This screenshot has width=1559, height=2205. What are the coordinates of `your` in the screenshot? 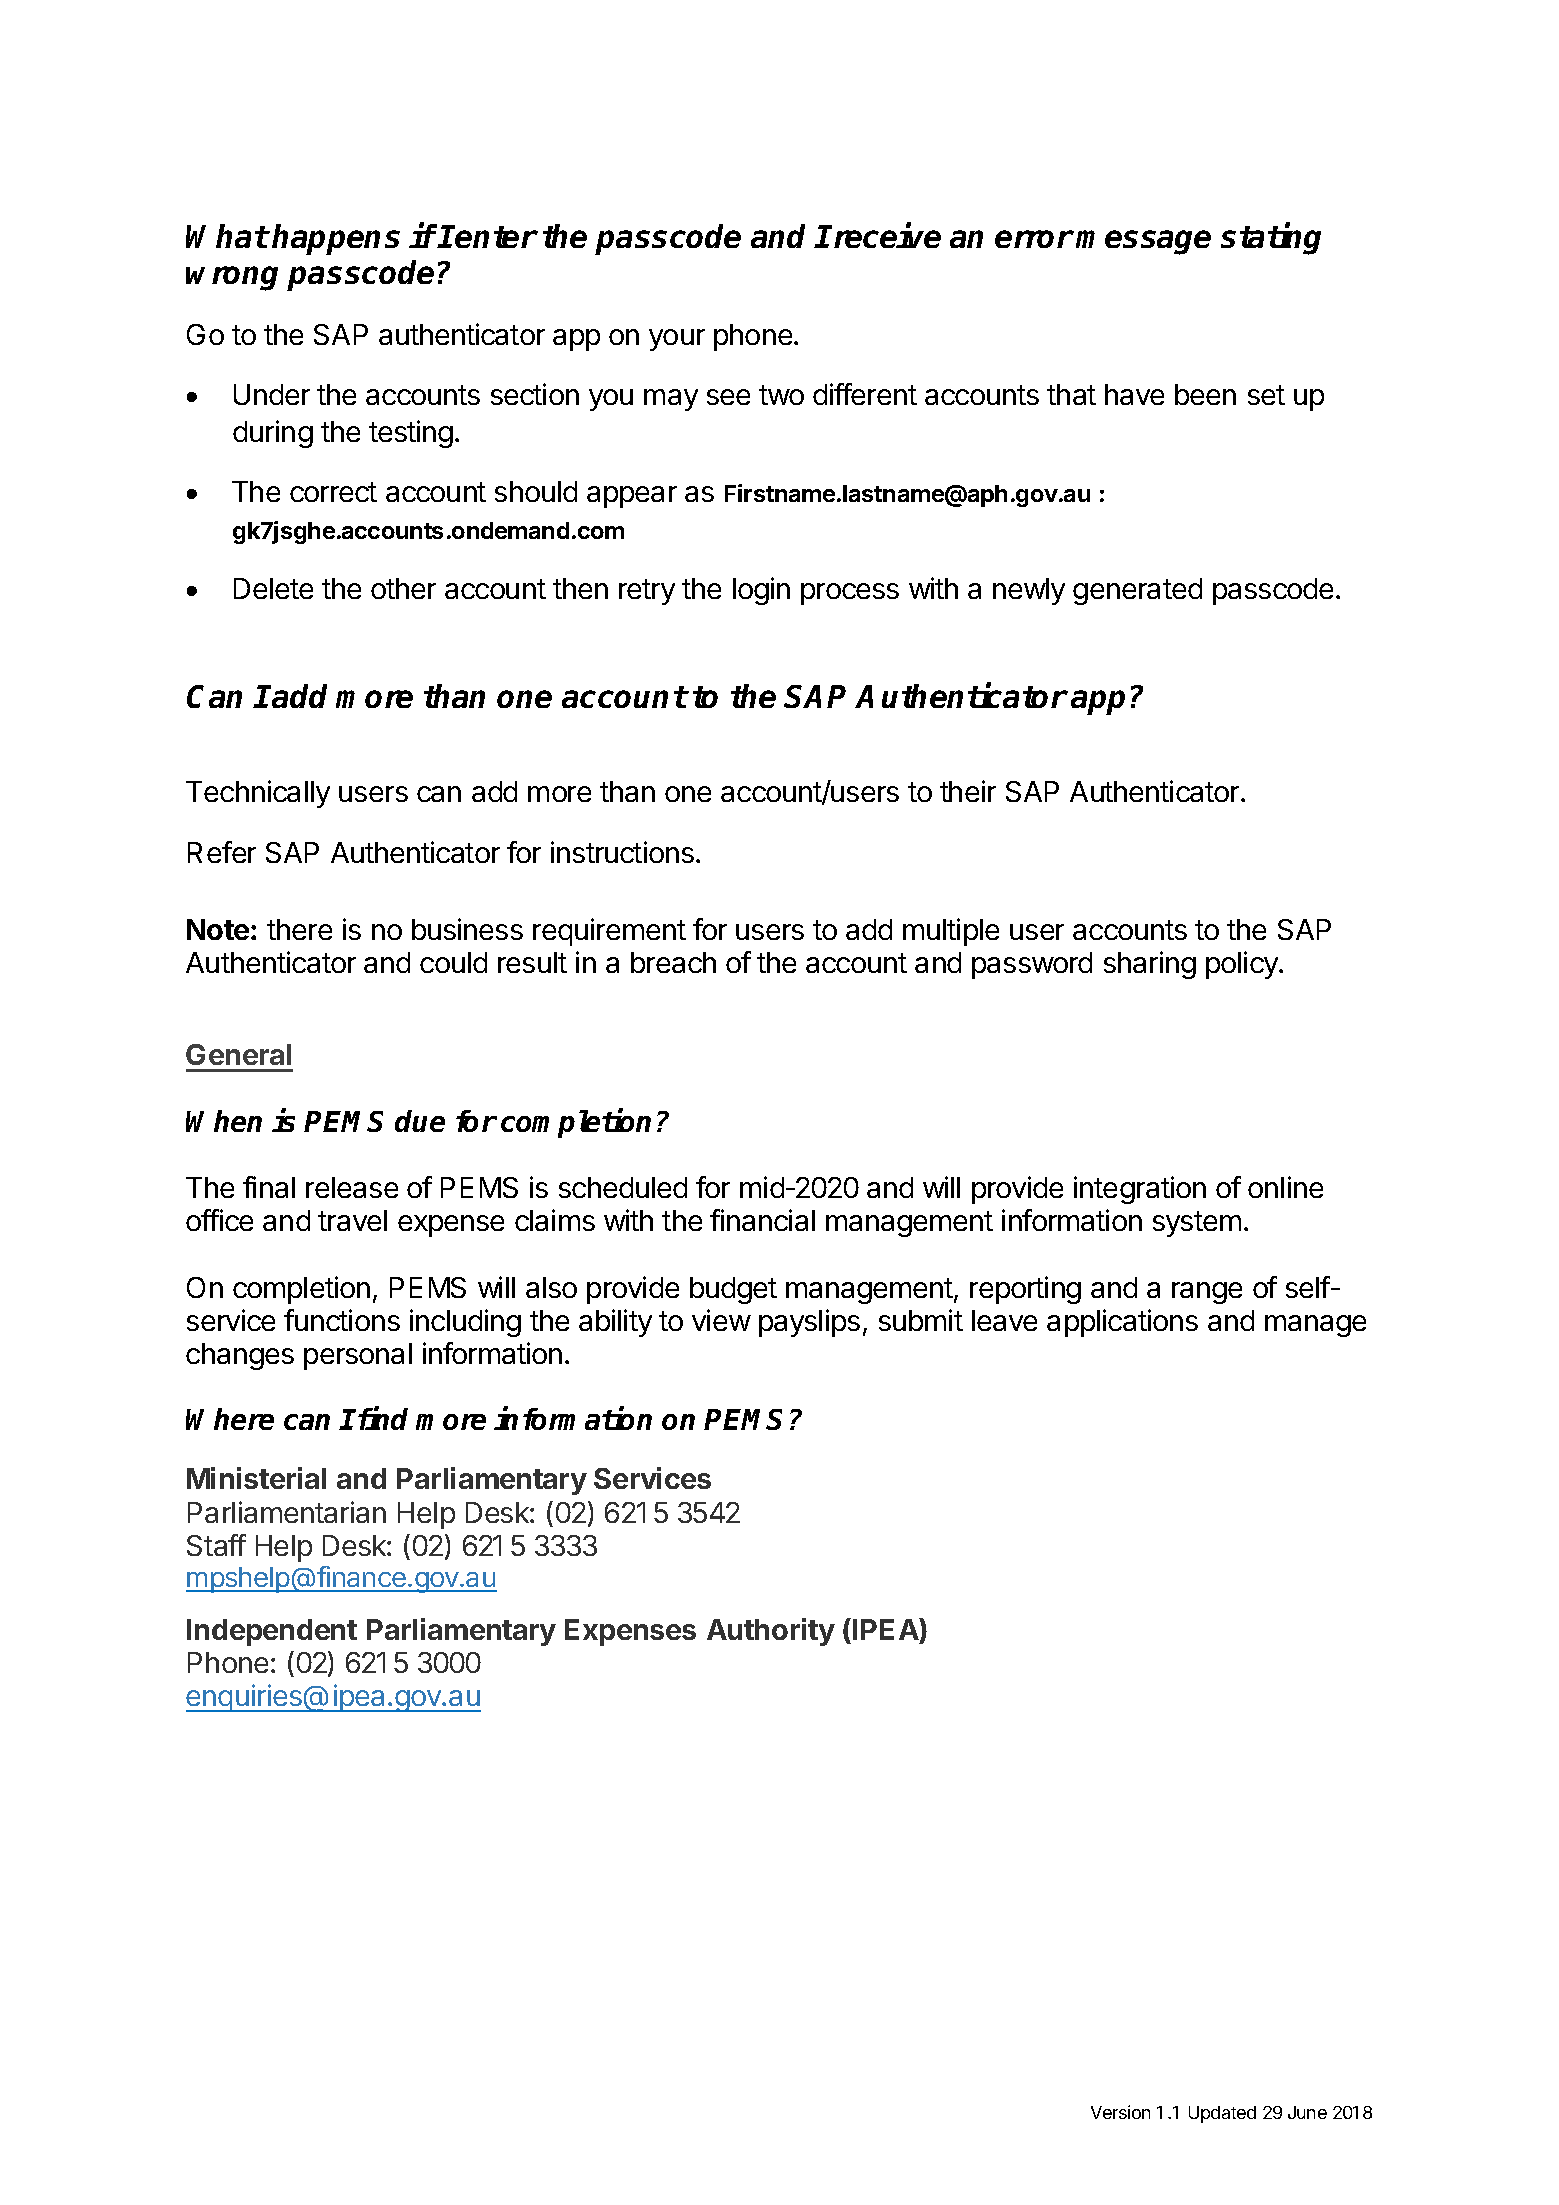 It's located at (677, 340).
